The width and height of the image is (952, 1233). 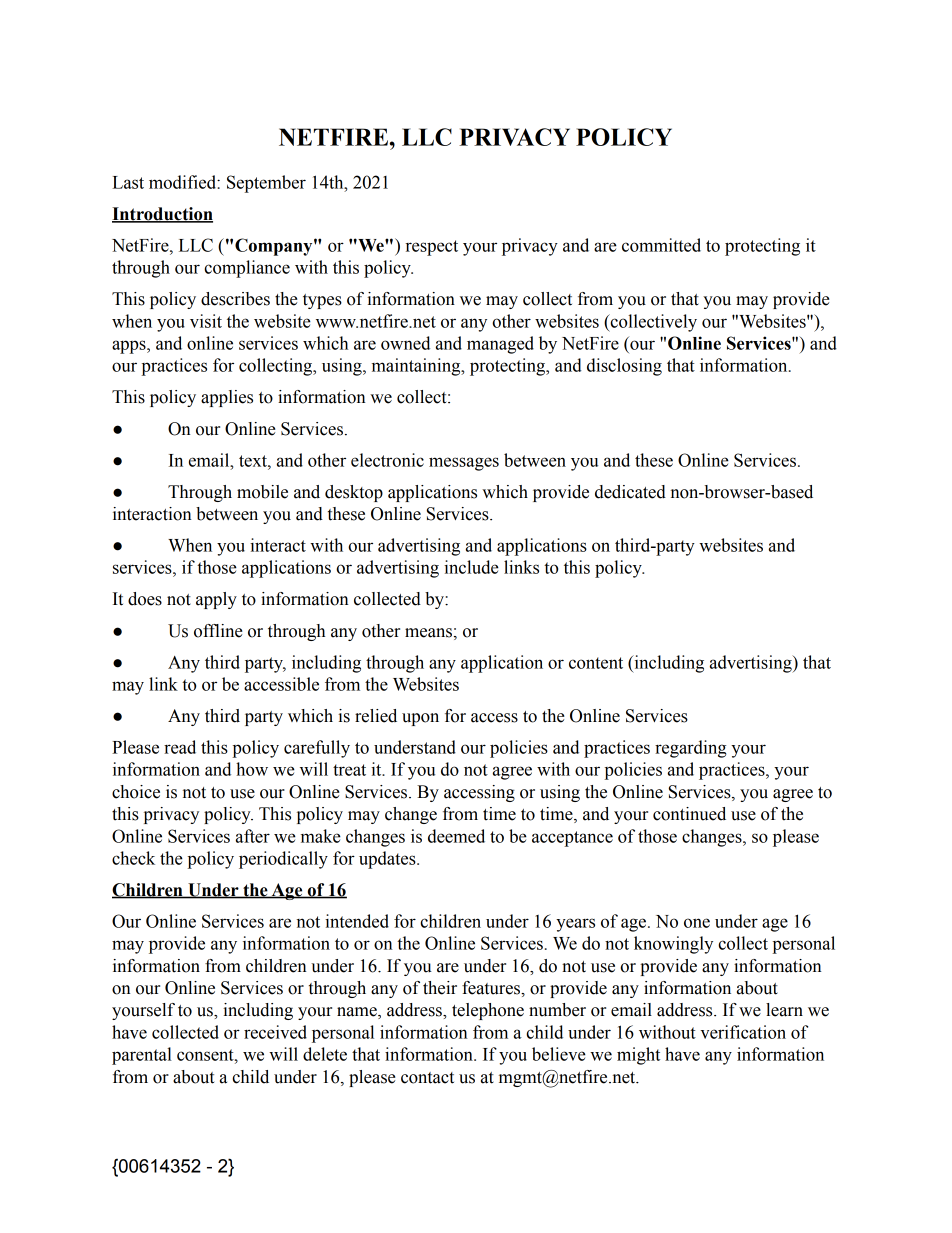 I want to click on offline, so click(x=218, y=631).
